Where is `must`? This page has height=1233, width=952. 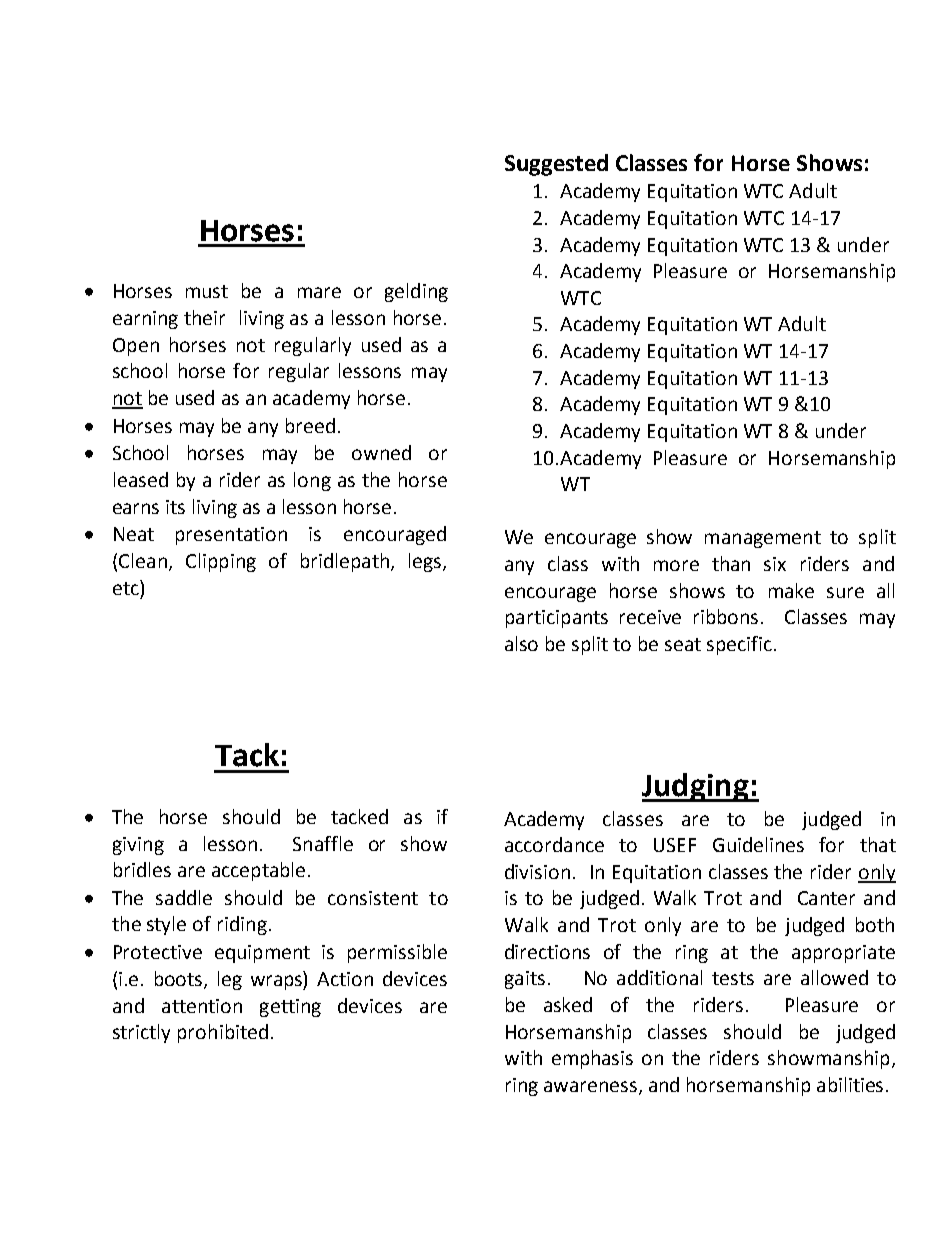 must is located at coordinates (207, 291).
